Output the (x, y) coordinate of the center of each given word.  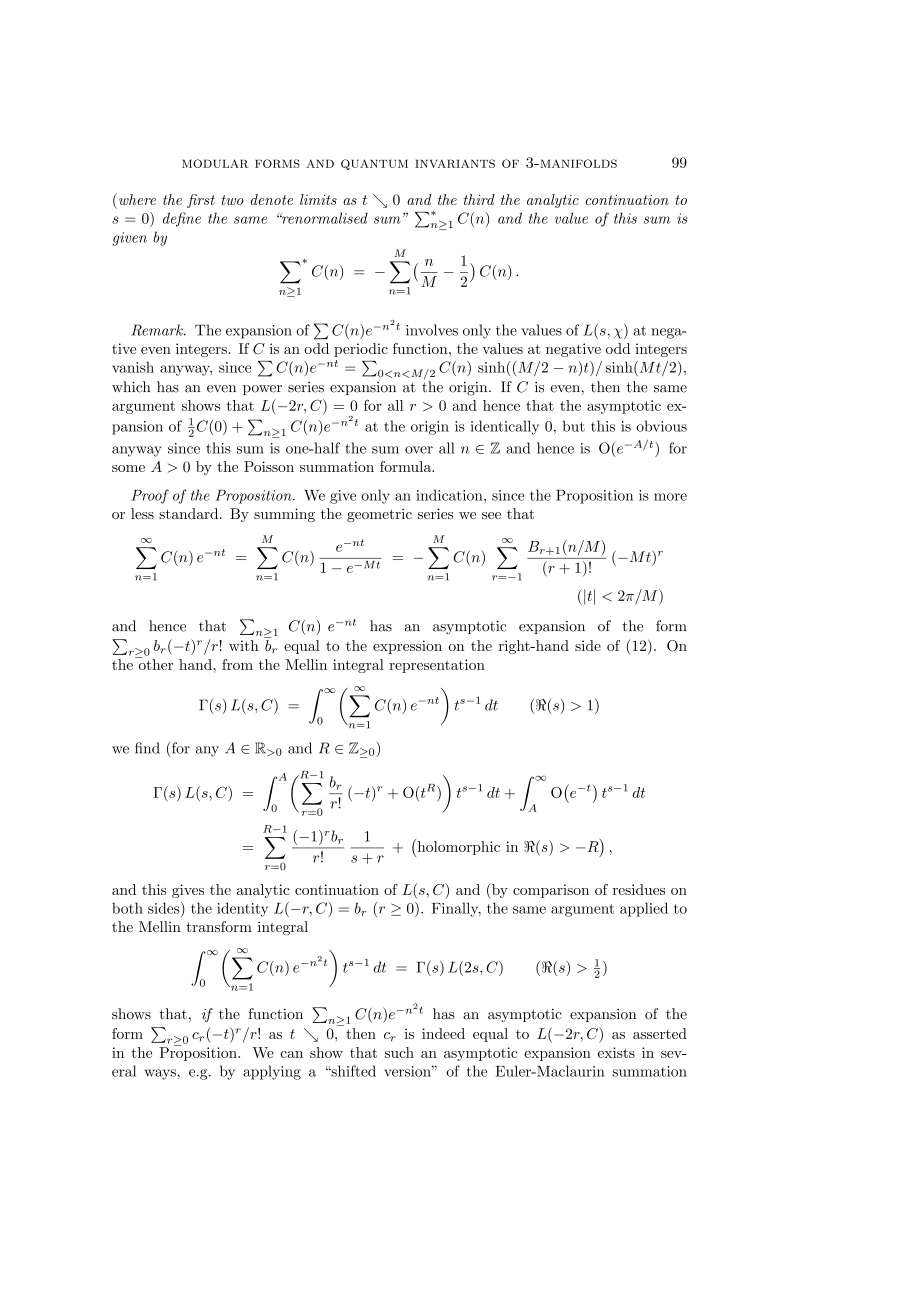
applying (272, 1072)
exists (616, 1052)
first (201, 201)
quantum (374, 164)
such (399, 1052)
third (479, 199)
